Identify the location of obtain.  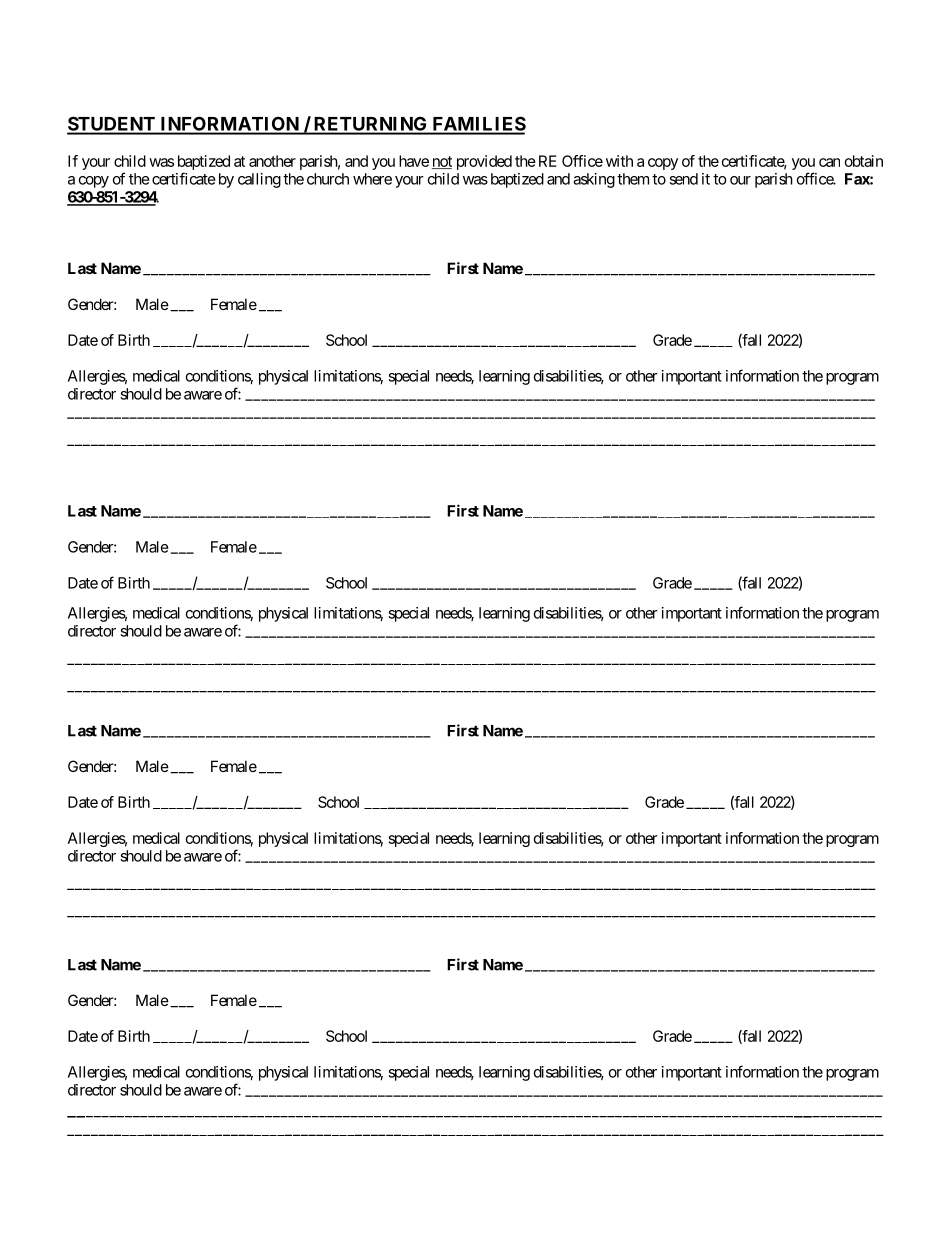
(864, 161).
